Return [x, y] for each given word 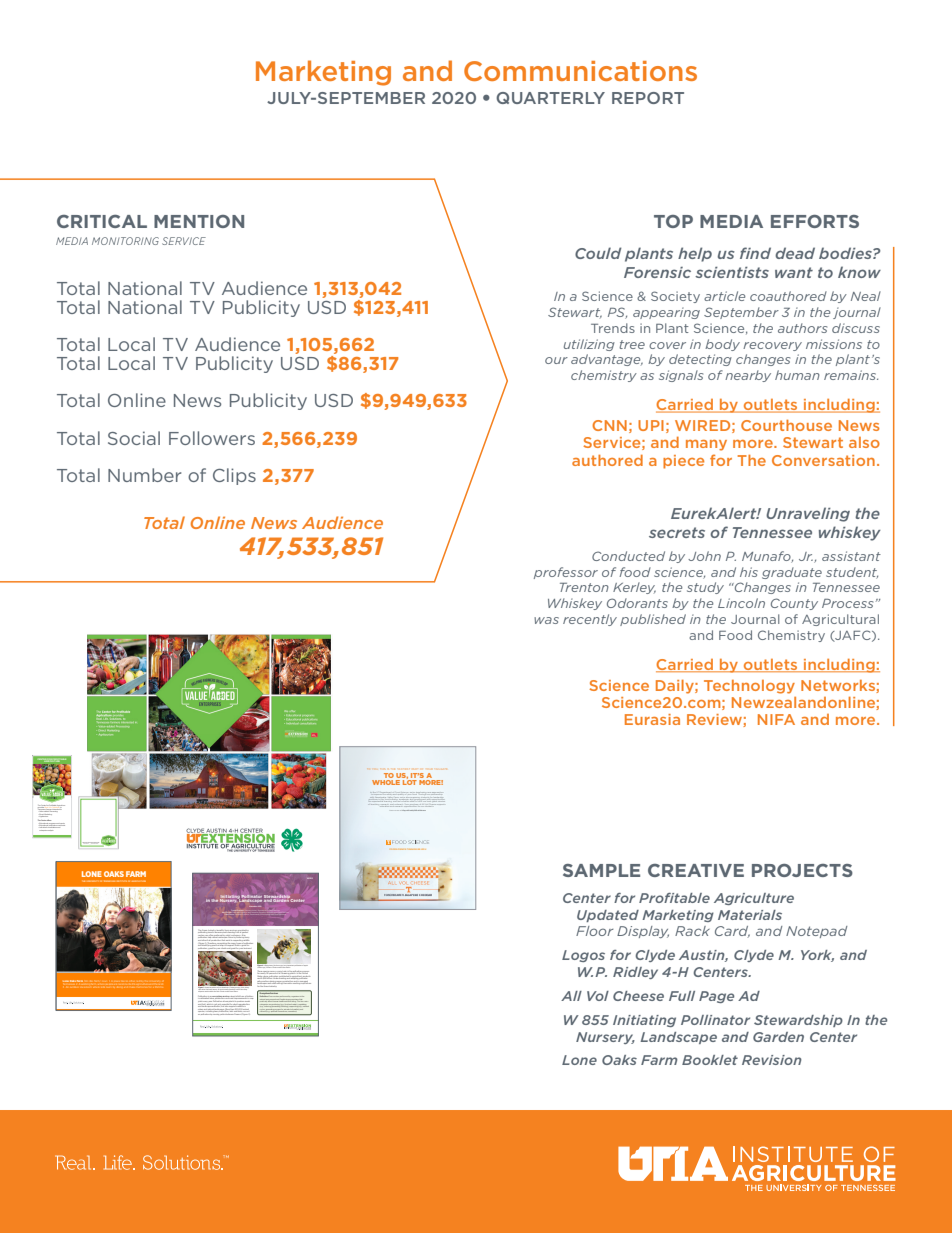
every [206, 1001]
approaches [436, 793]
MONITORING [125, 241]
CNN [609, 425]
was [546, 620]
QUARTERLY [550, 98]
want [794, 272]
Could [598, 253]
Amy [223, 912]
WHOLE [386, 782]
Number [144, 475]
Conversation [823, 460]
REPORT [648, 98]
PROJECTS [802, 870]
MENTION [199, 221]
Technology [749, 687]
